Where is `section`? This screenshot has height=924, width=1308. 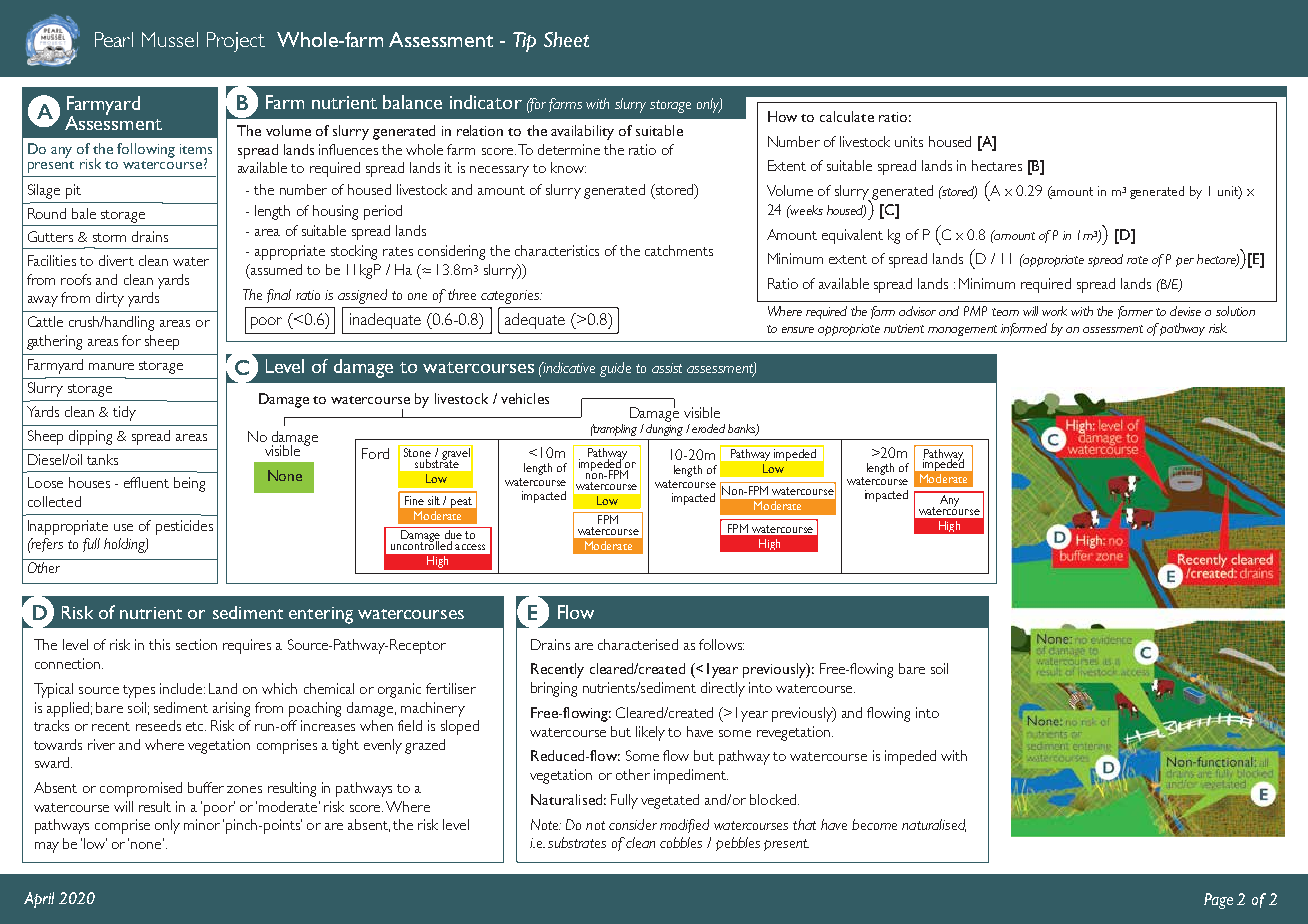 section is located at coordinates (196, 644).
